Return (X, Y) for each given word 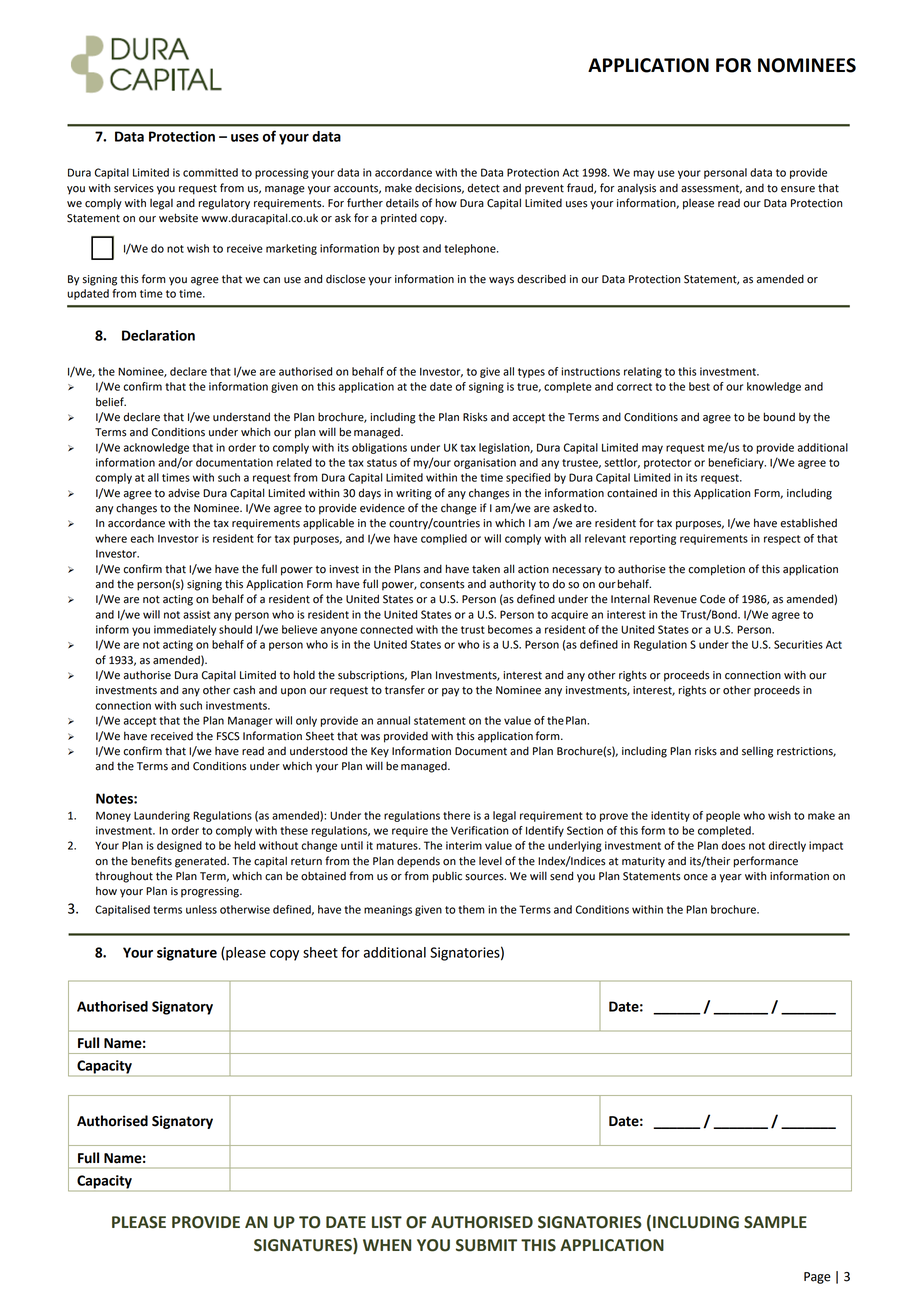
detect (484, 188)
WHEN (387, 1245)
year (730, 878)
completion (716, 570)
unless (201, 909)
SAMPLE (775, 1222)
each (142, 538)
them (471, 909)
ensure (798, 189)
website (178, 218)
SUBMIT (486, 1245)
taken (486, 569)
